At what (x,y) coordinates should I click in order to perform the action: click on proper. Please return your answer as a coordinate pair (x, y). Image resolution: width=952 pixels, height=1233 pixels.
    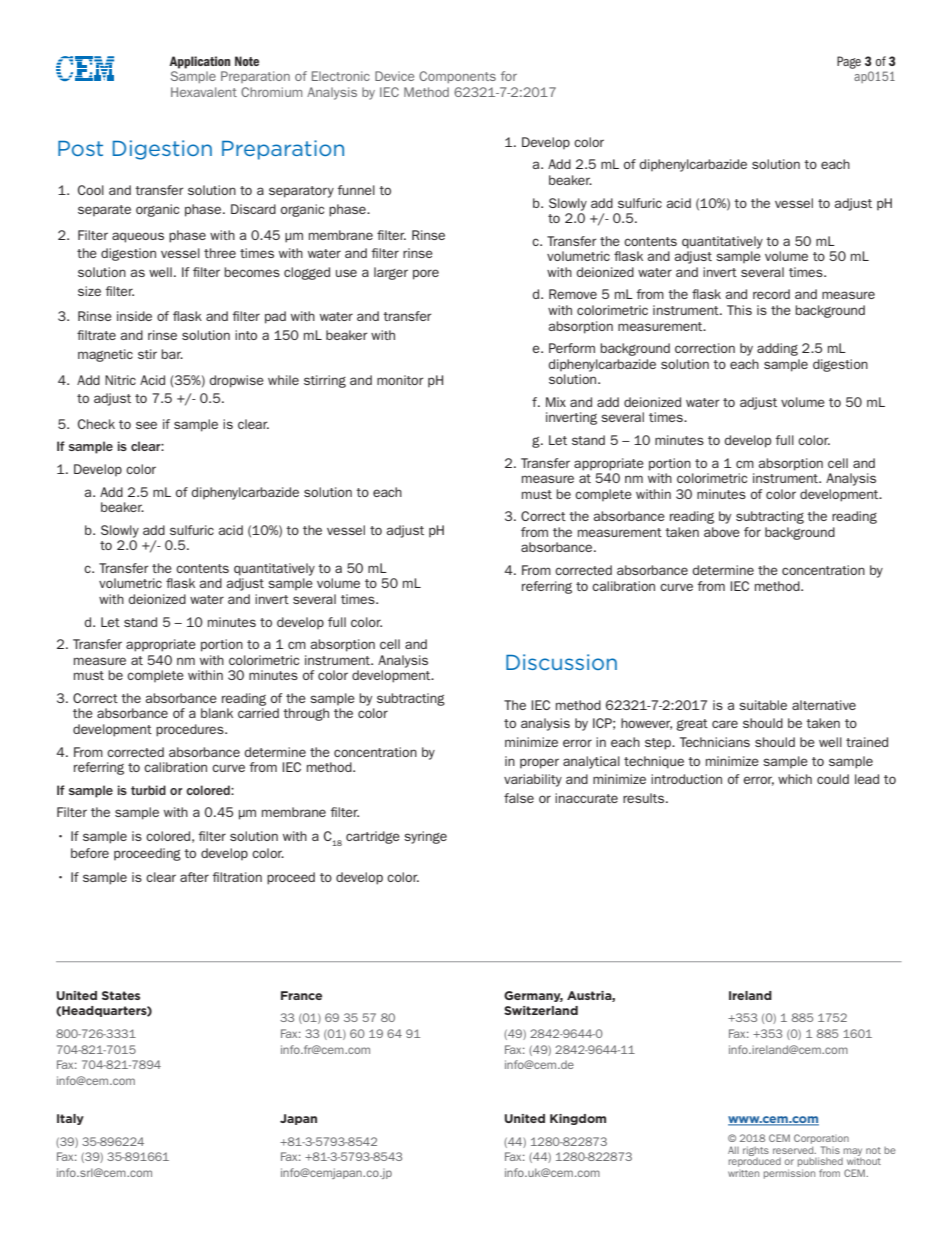
    Looking at the image, I should click on (539, 763).
